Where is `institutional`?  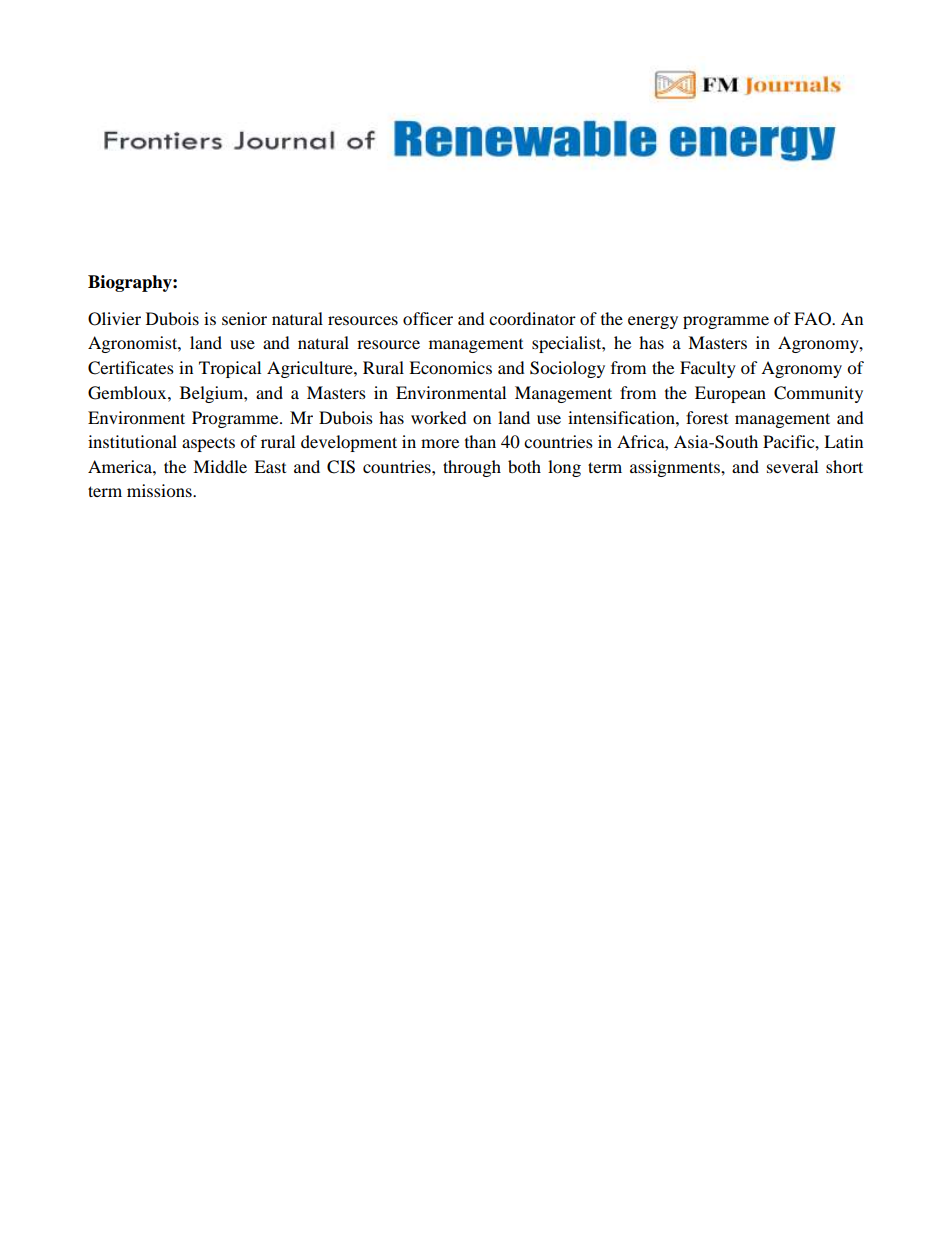 institutional is located at coordinates (132, 441).
